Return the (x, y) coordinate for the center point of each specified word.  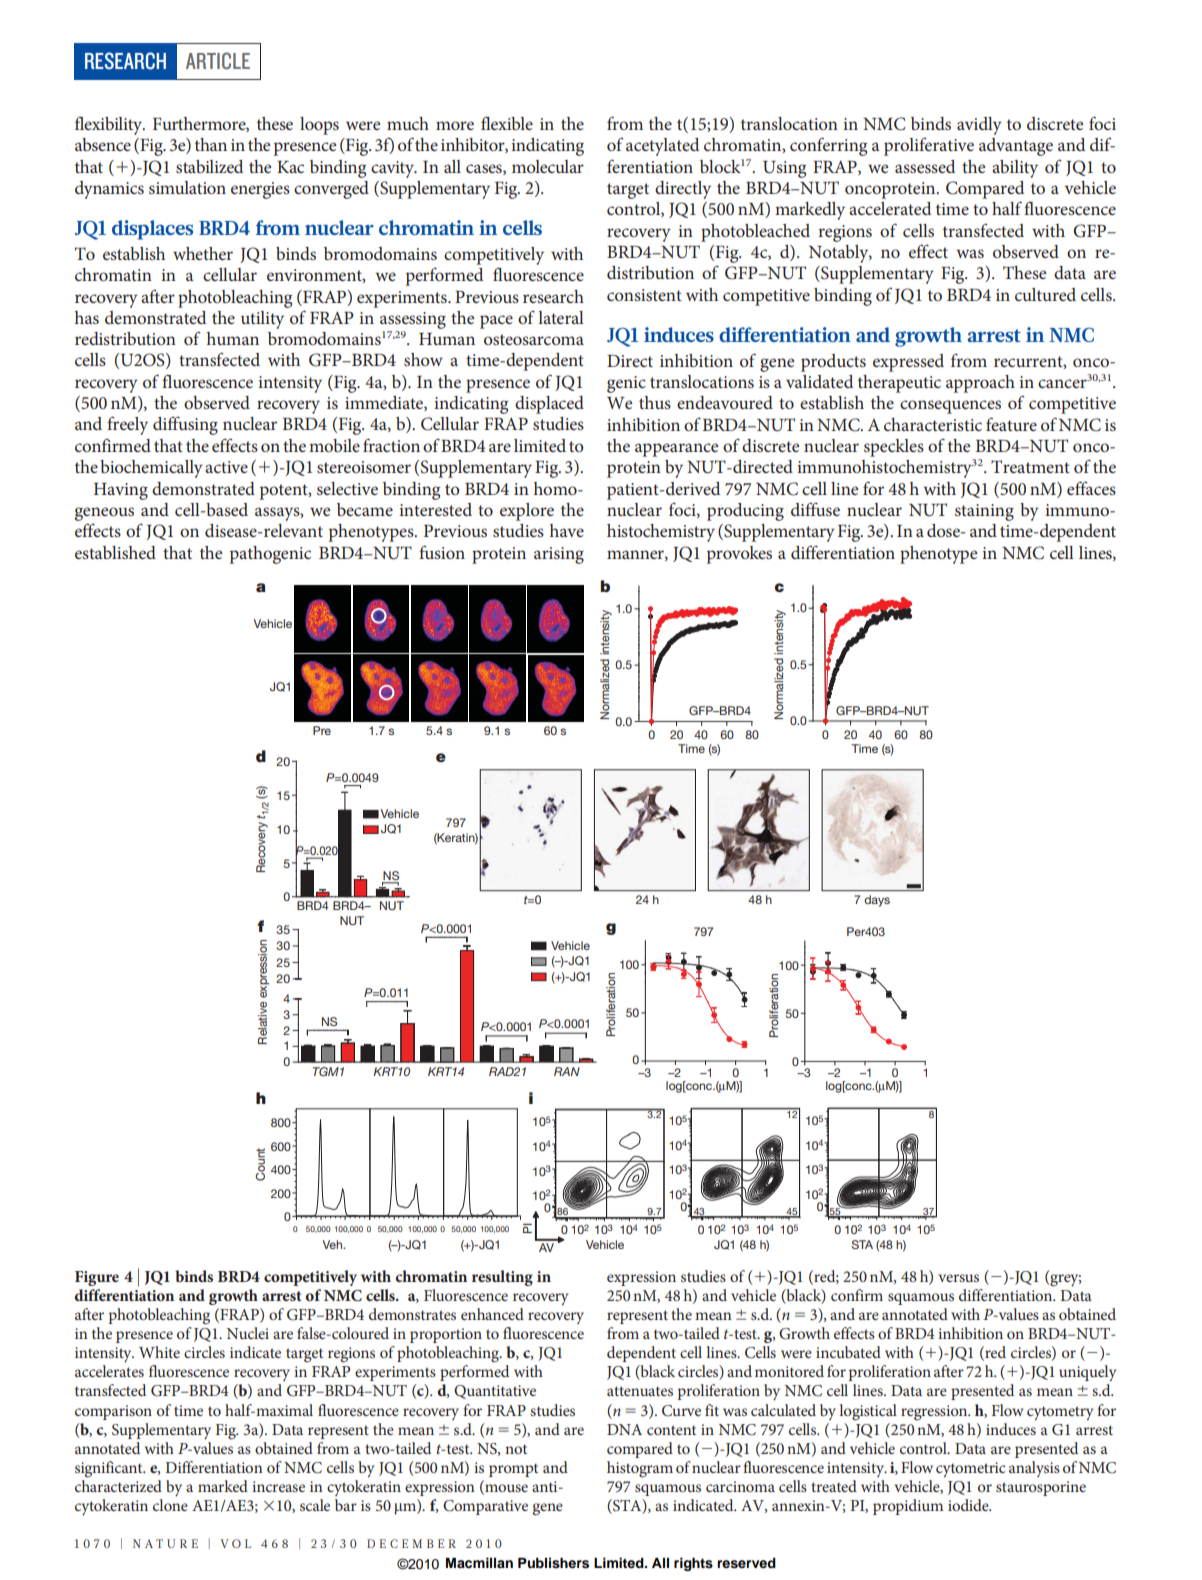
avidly (979, 126)
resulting (502, 1278)
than (211, 144)
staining (984, 512)
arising (559, 555)
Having (121, 491)
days (877, 901)
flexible (507, 123)
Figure (97, 1278)
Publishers (553, 1563)
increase (278, 1486)
